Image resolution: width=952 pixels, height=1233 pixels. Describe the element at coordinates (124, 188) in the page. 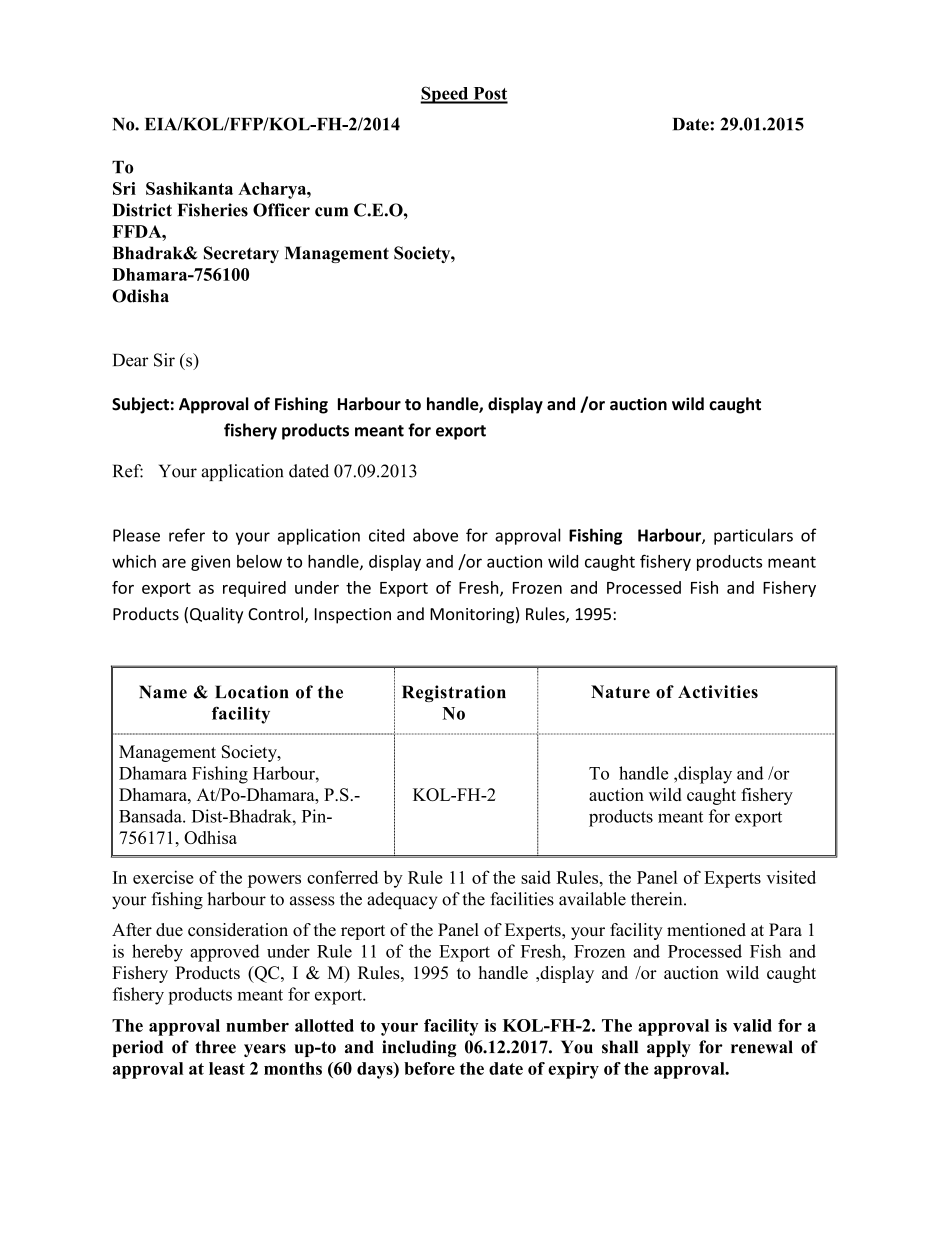

I see `Sri` at that location.
